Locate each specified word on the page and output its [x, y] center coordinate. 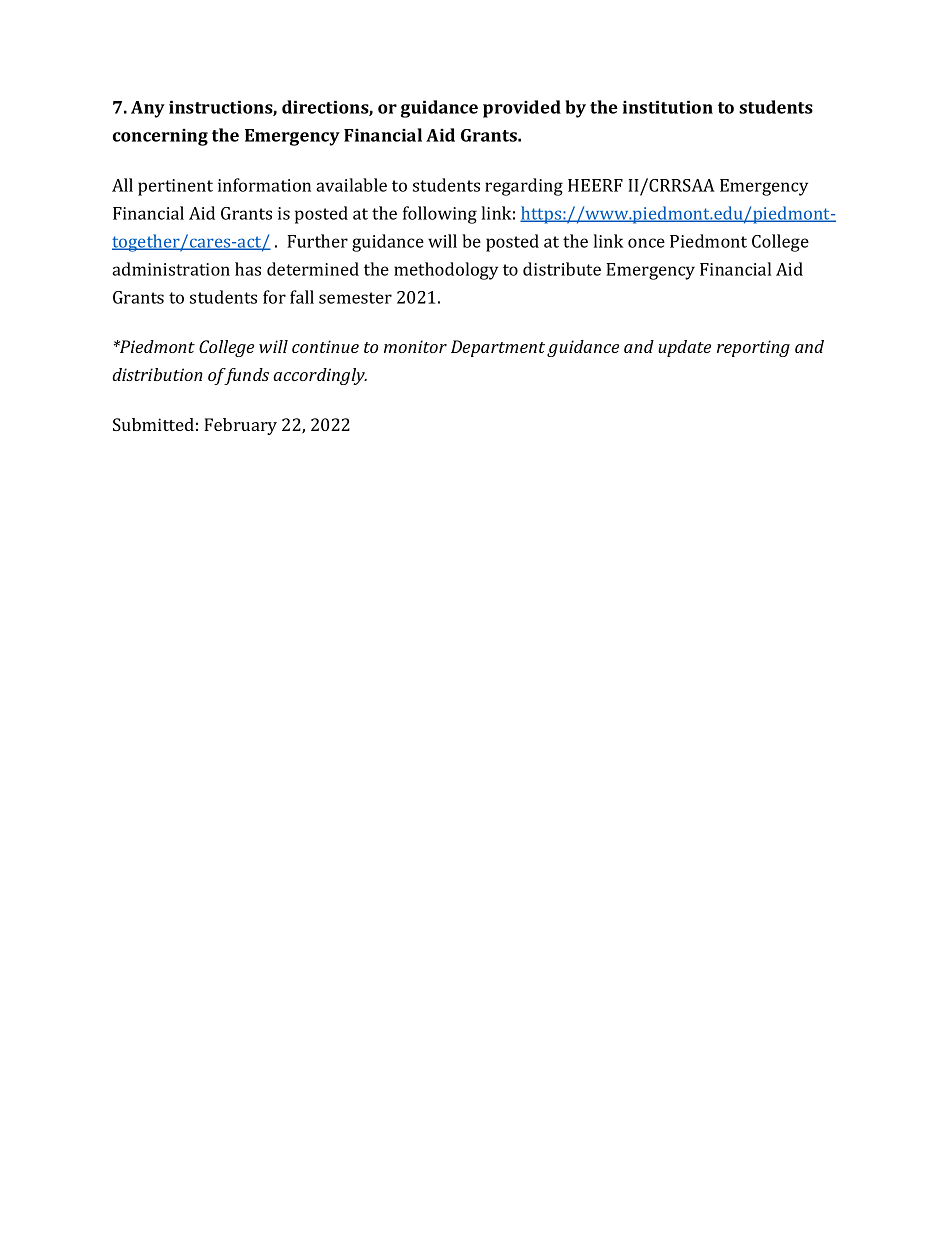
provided [522, 109]
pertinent [175, 187]
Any [148, 109]
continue [325, 346]
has [248, 269]
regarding [524, 187]
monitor [415, 346]
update [684, 348]
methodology [446, 271]
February [240, 426]
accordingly [320, 376]
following [440, 215]
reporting [753, 348]
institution [668, 107]
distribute [562, 269]
